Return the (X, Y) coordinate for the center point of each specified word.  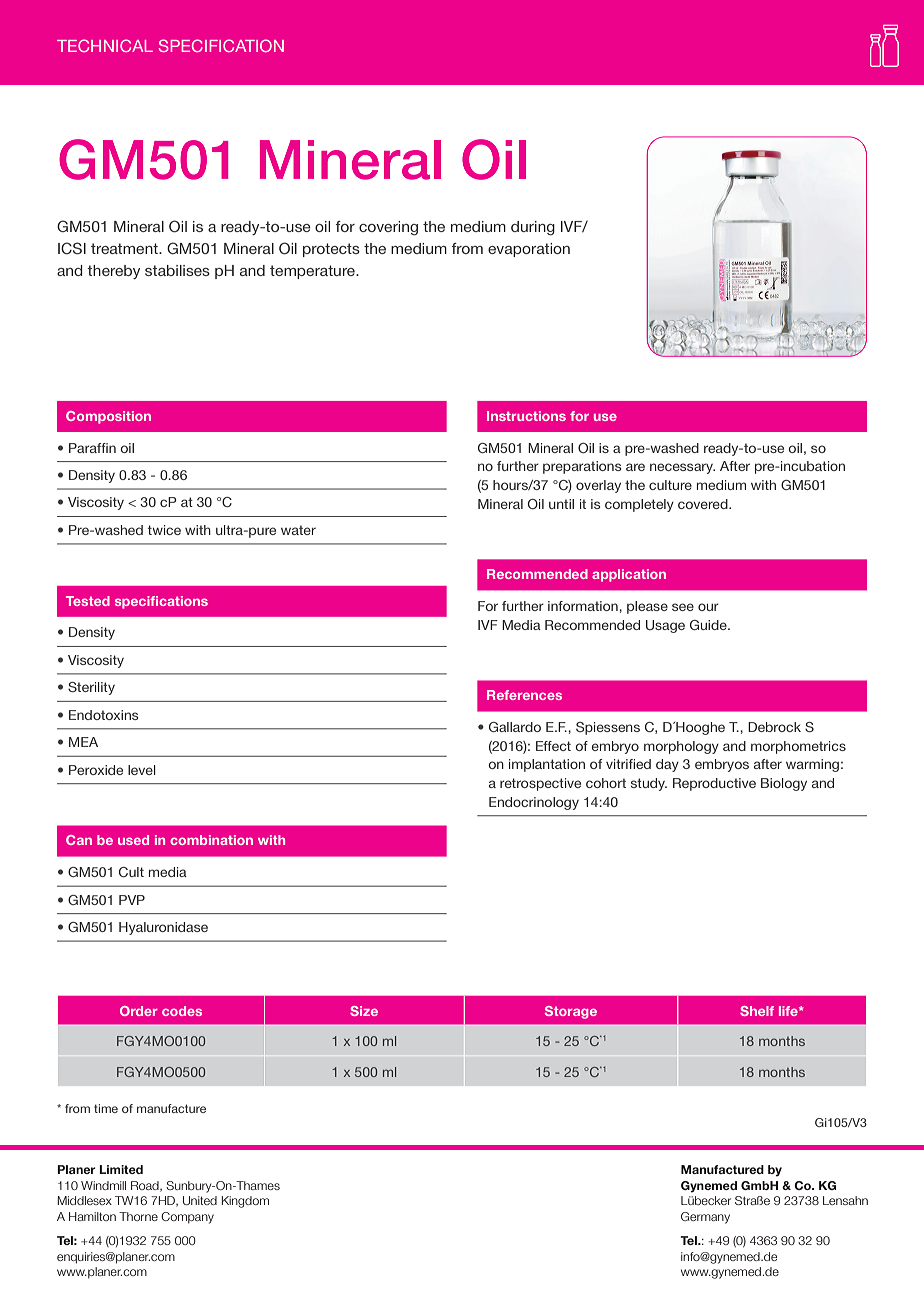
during (533, 228)
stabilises (177, 270)
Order (139, 1011)
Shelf (757, 1011)
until (561, 504)
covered (704, 504)
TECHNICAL (105, 45)
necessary (682, 468)
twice (164, 530)
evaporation (529, 250)
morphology (681, 747)
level (142, 770)
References (524, 695)
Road (146, 1186)
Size (364, 1011)
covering (388, 228)
